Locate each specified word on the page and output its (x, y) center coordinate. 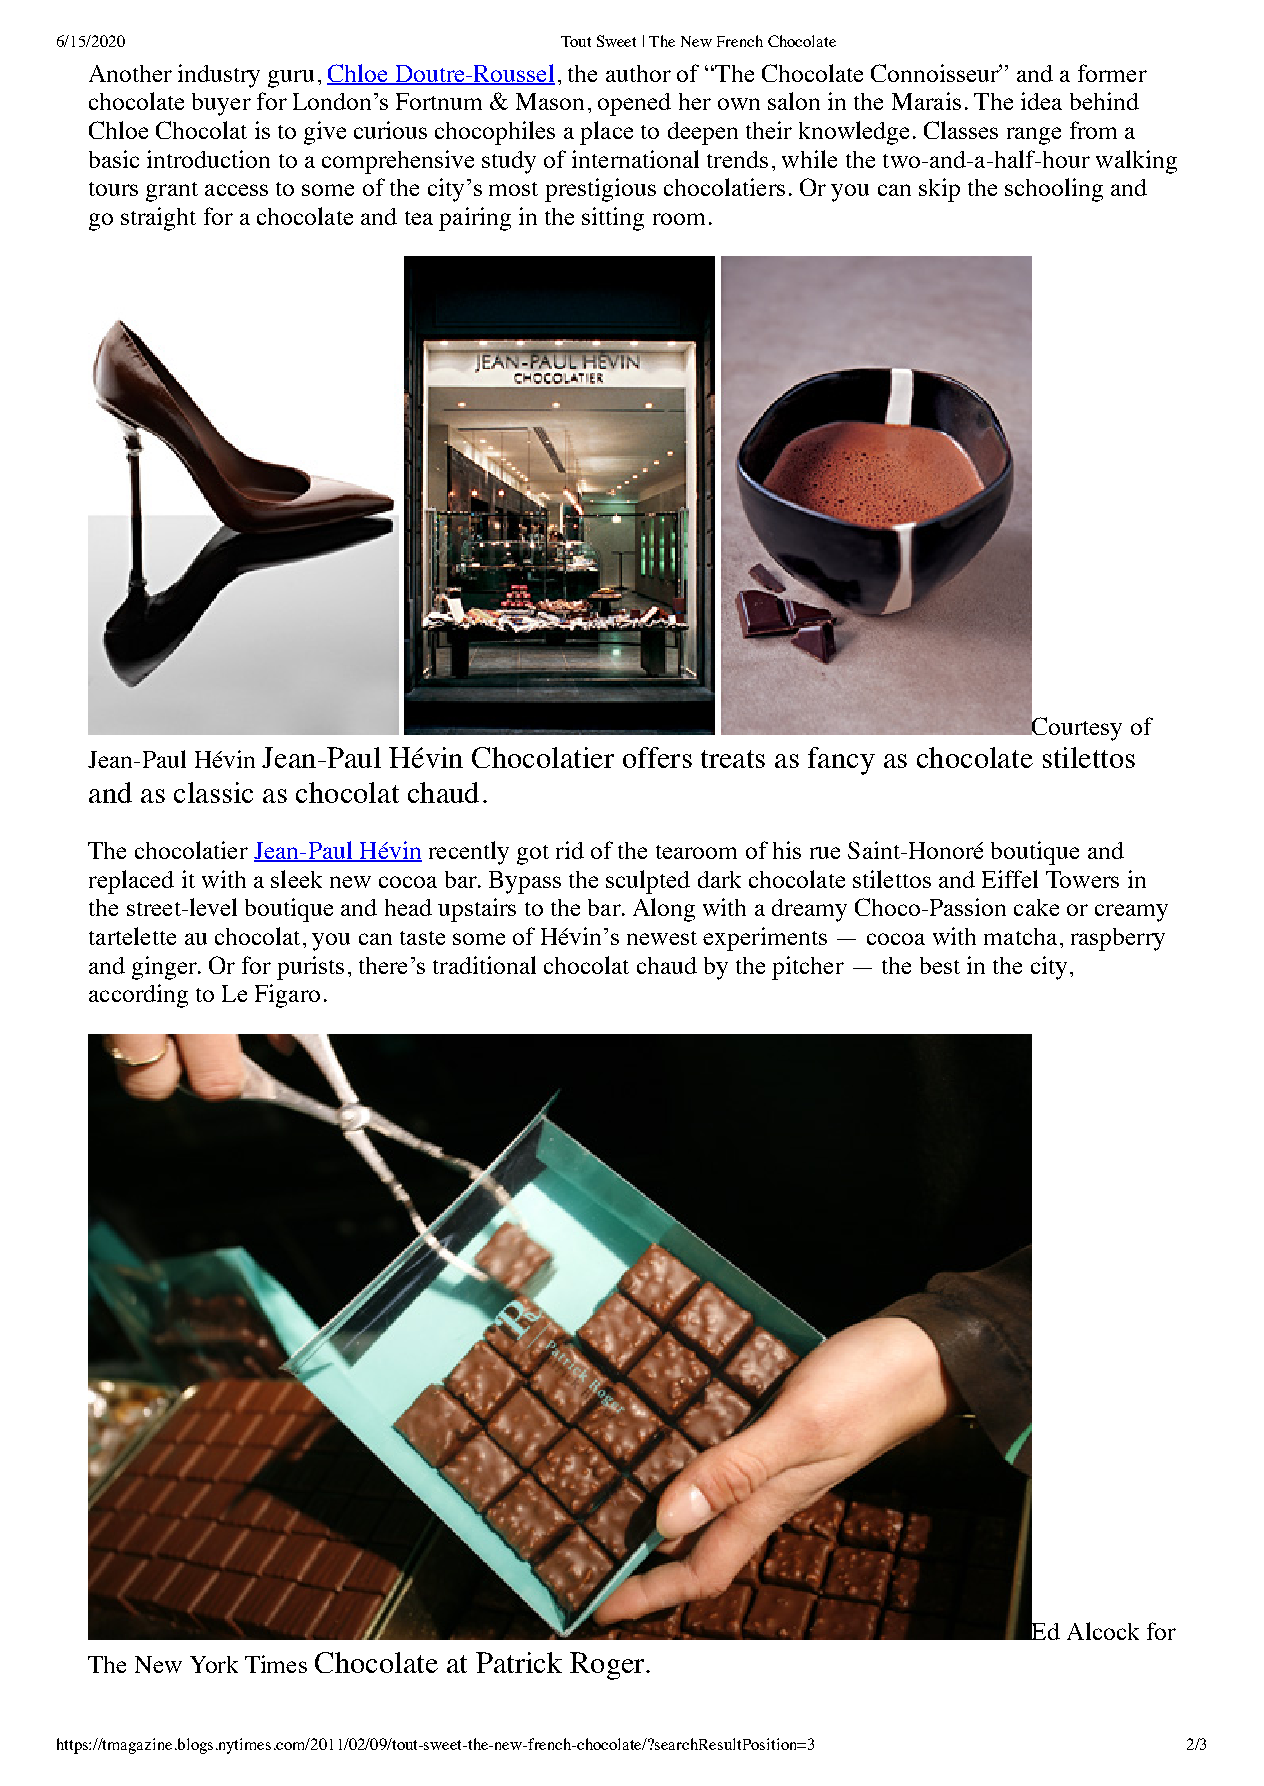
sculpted (648, 882)
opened (634, 104)
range (1034, 136)
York (214, 1664)
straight (158, 219)
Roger (608, 1666)
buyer (221, 104)
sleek (296, 879)
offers (657, 757)
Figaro (287, 996)
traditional (484, 965)
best (940, 965)
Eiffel (1010, 879)
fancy (841, 761)
